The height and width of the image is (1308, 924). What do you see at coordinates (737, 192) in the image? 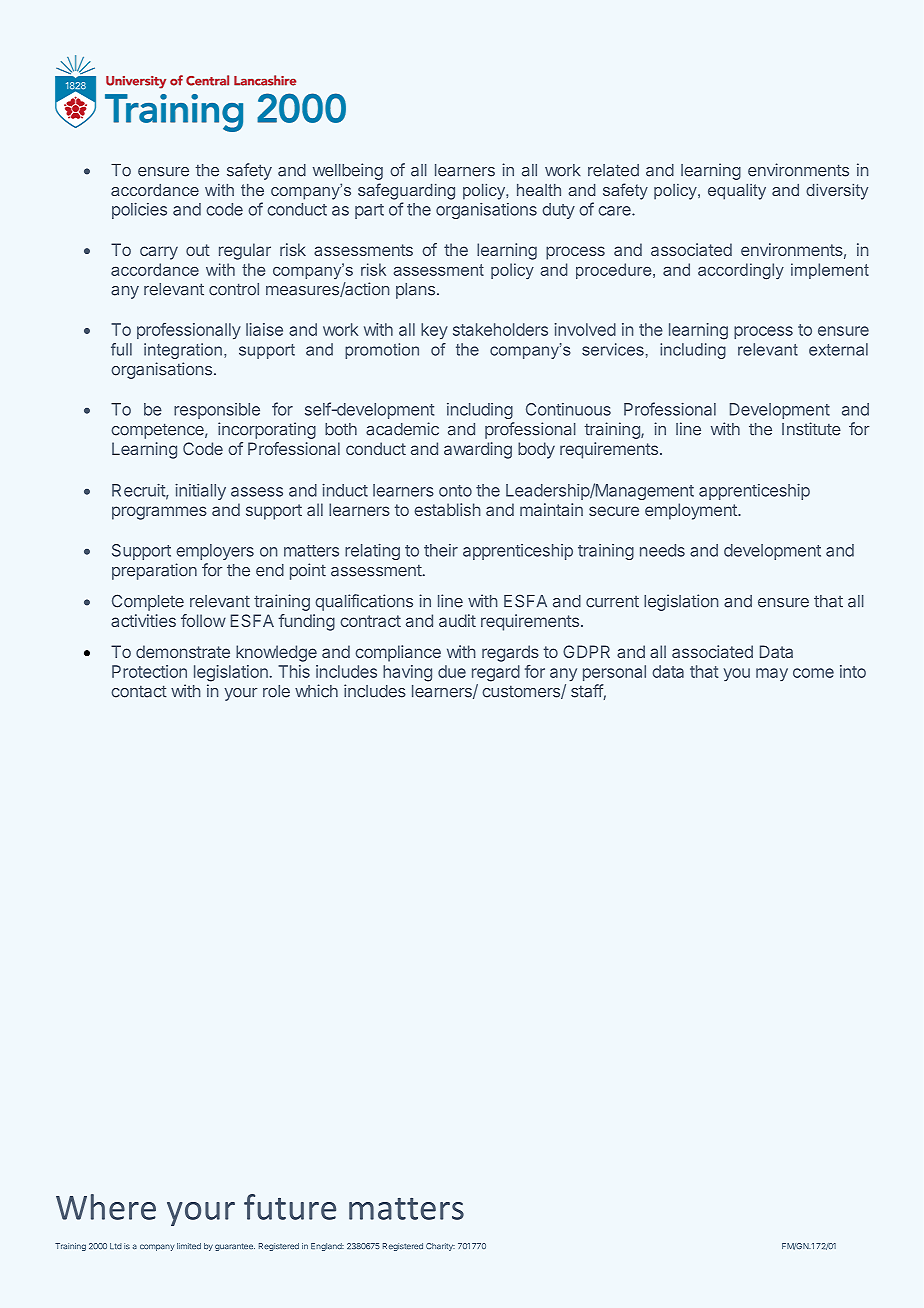
I see `equality` at bounding box center [737, 192].
